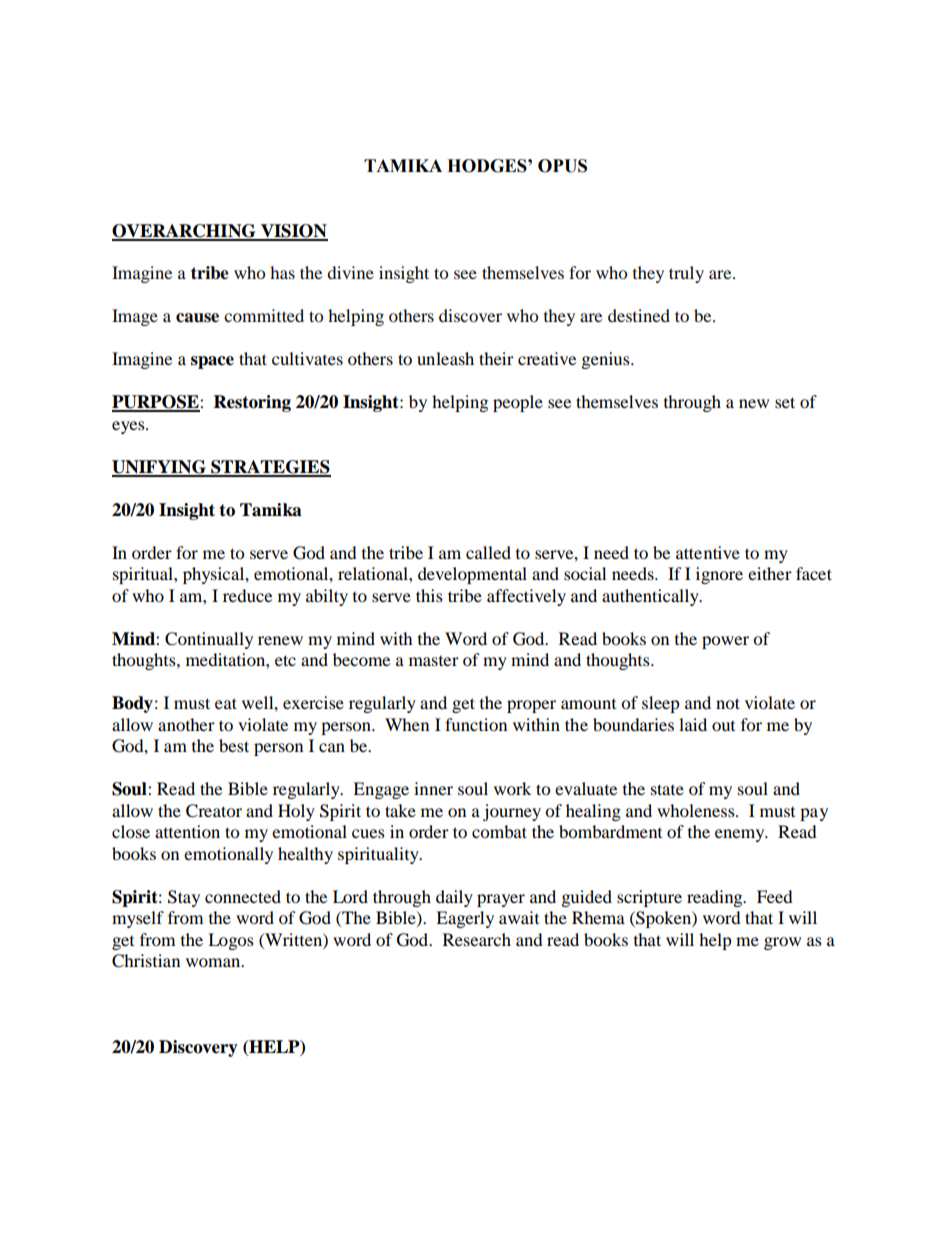  I want to click on truly, so click(686, 274).
